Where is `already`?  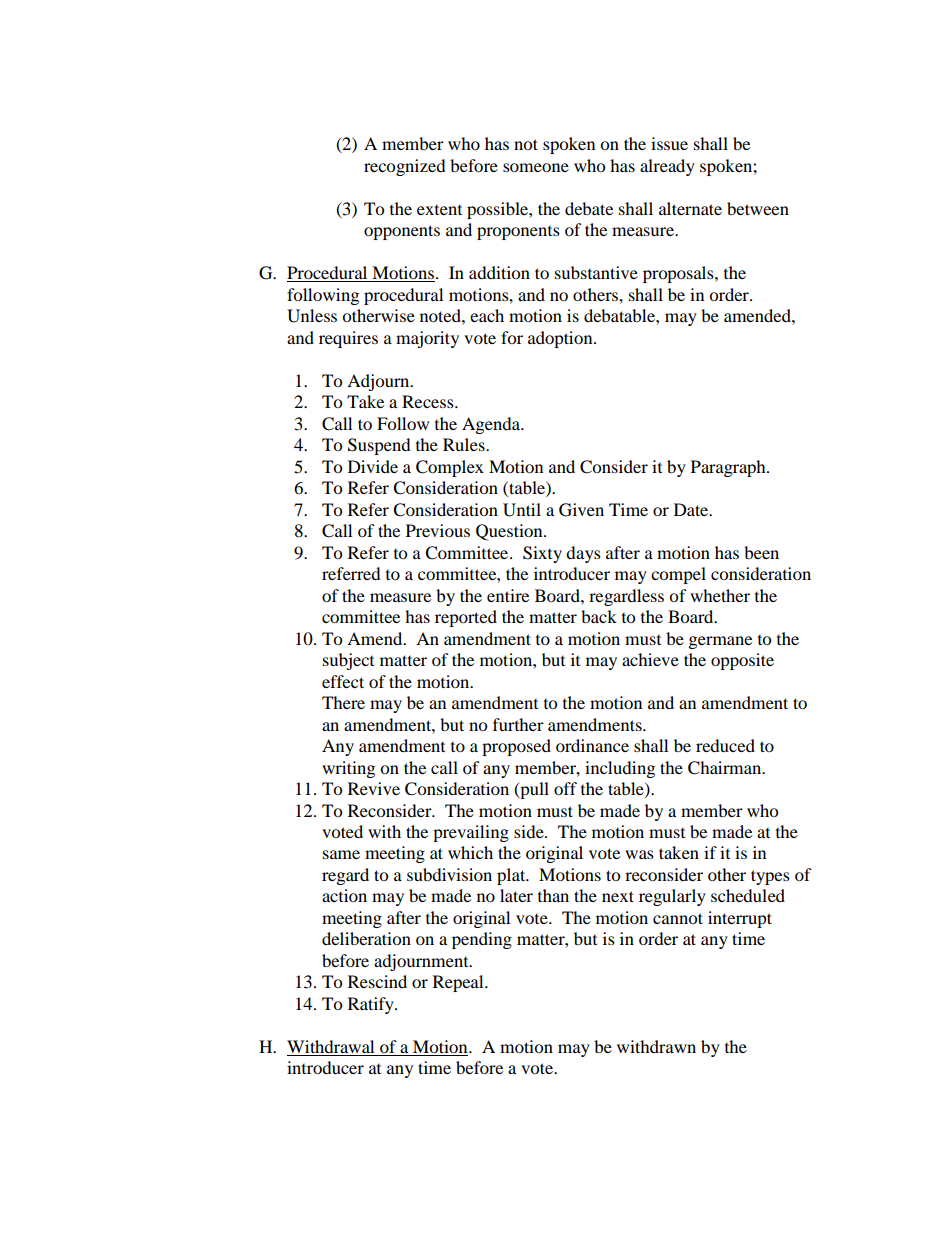
already is located at coordinates (667, 167).
